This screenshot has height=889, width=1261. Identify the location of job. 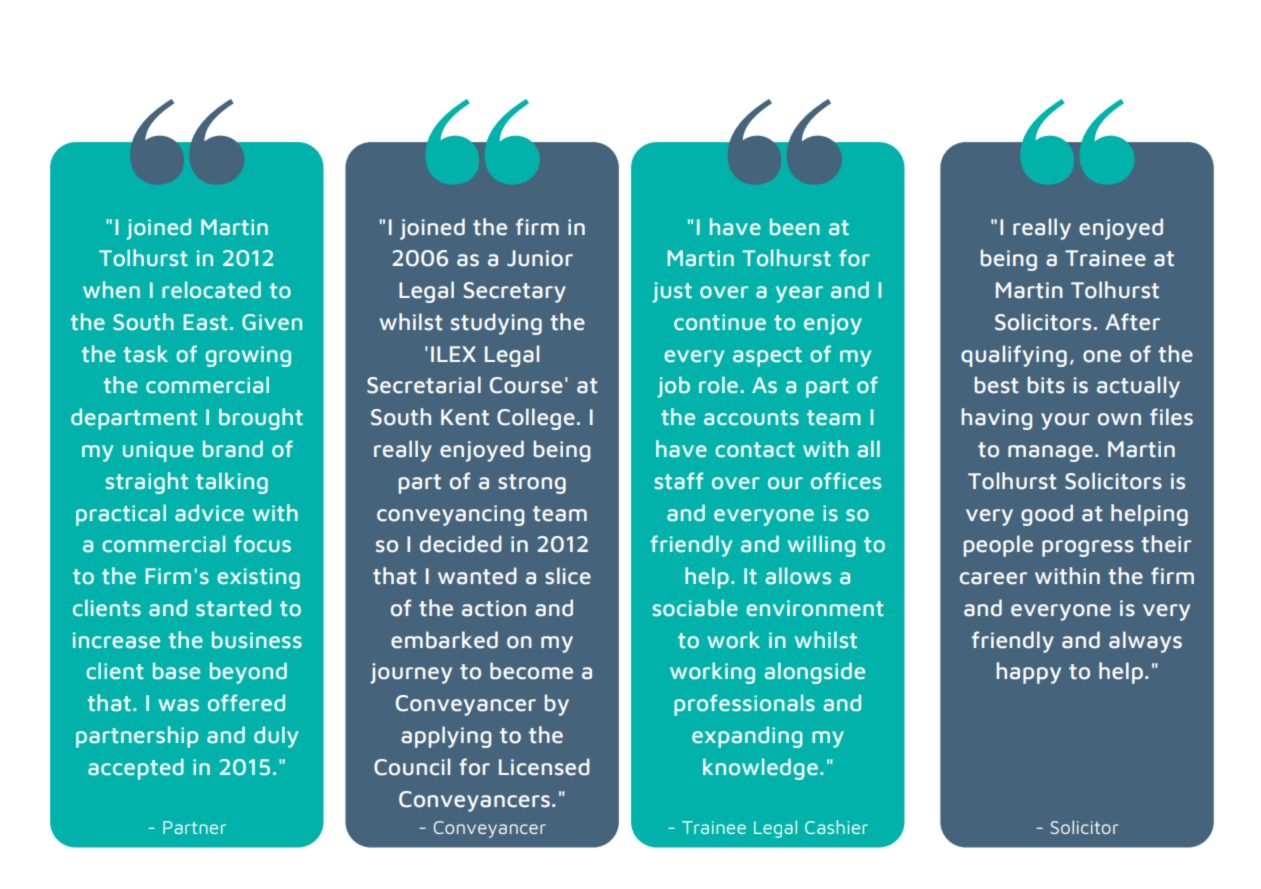
(673, 387).
